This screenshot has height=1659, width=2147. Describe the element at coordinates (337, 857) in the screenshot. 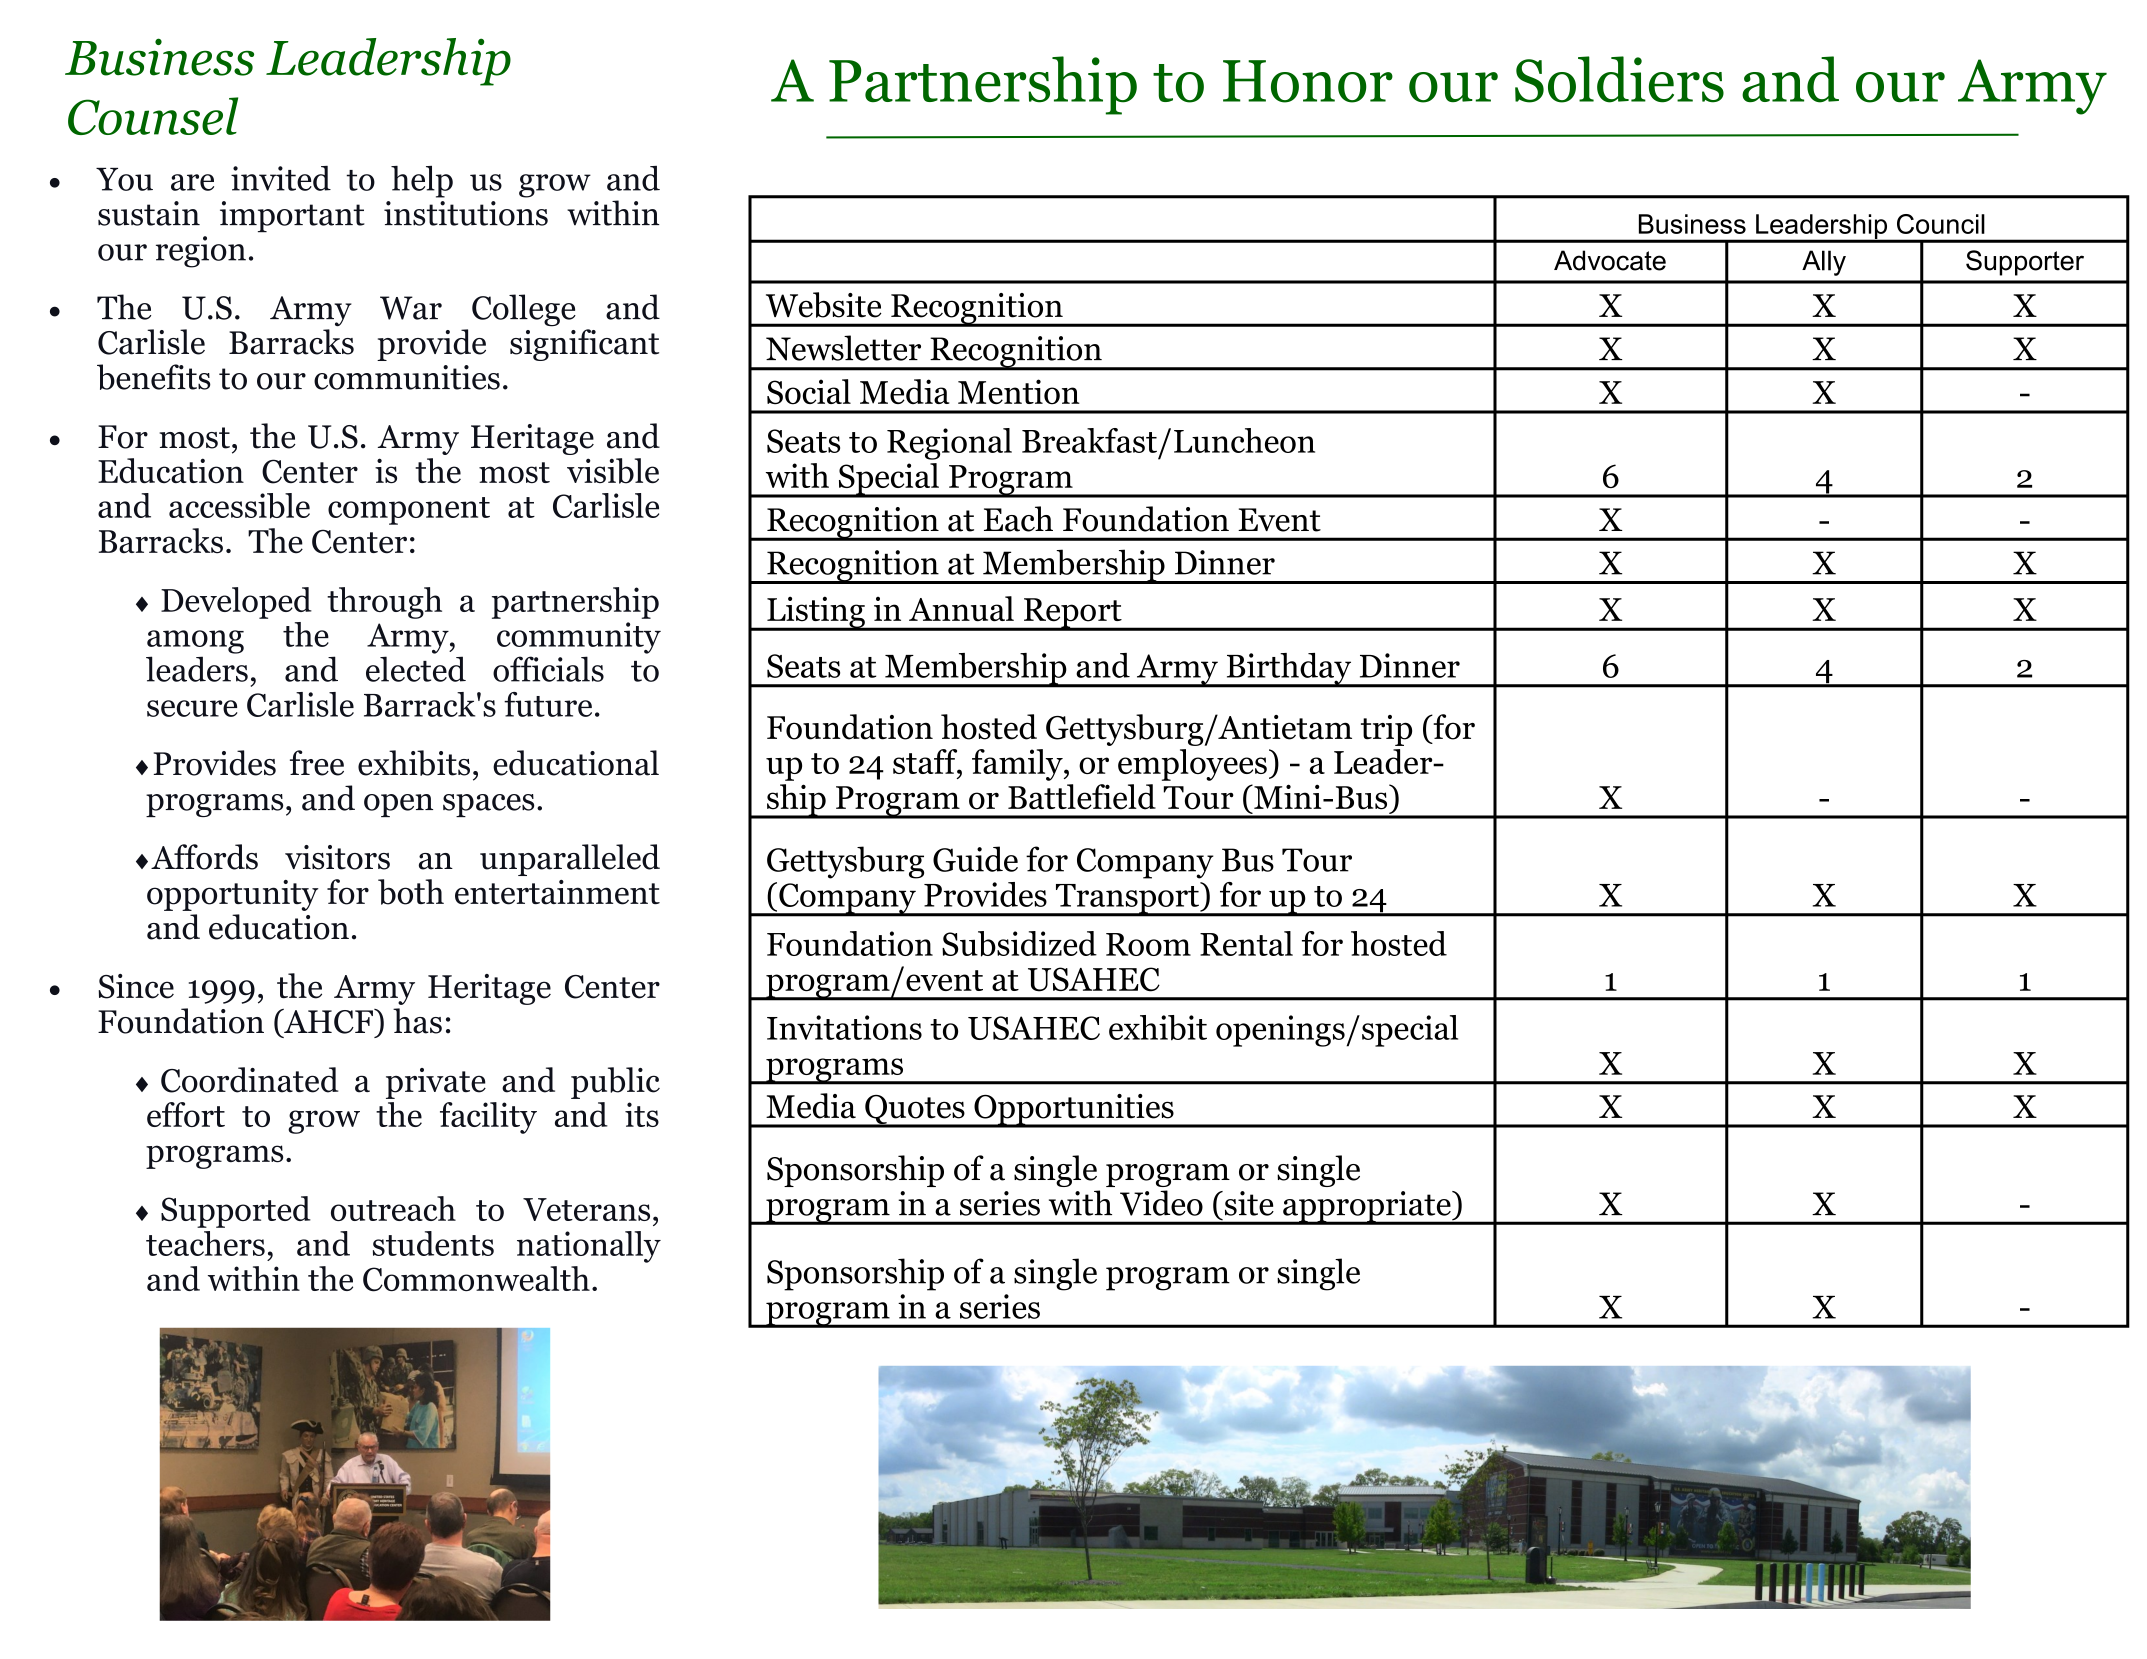

I see `visitors` at that location.
